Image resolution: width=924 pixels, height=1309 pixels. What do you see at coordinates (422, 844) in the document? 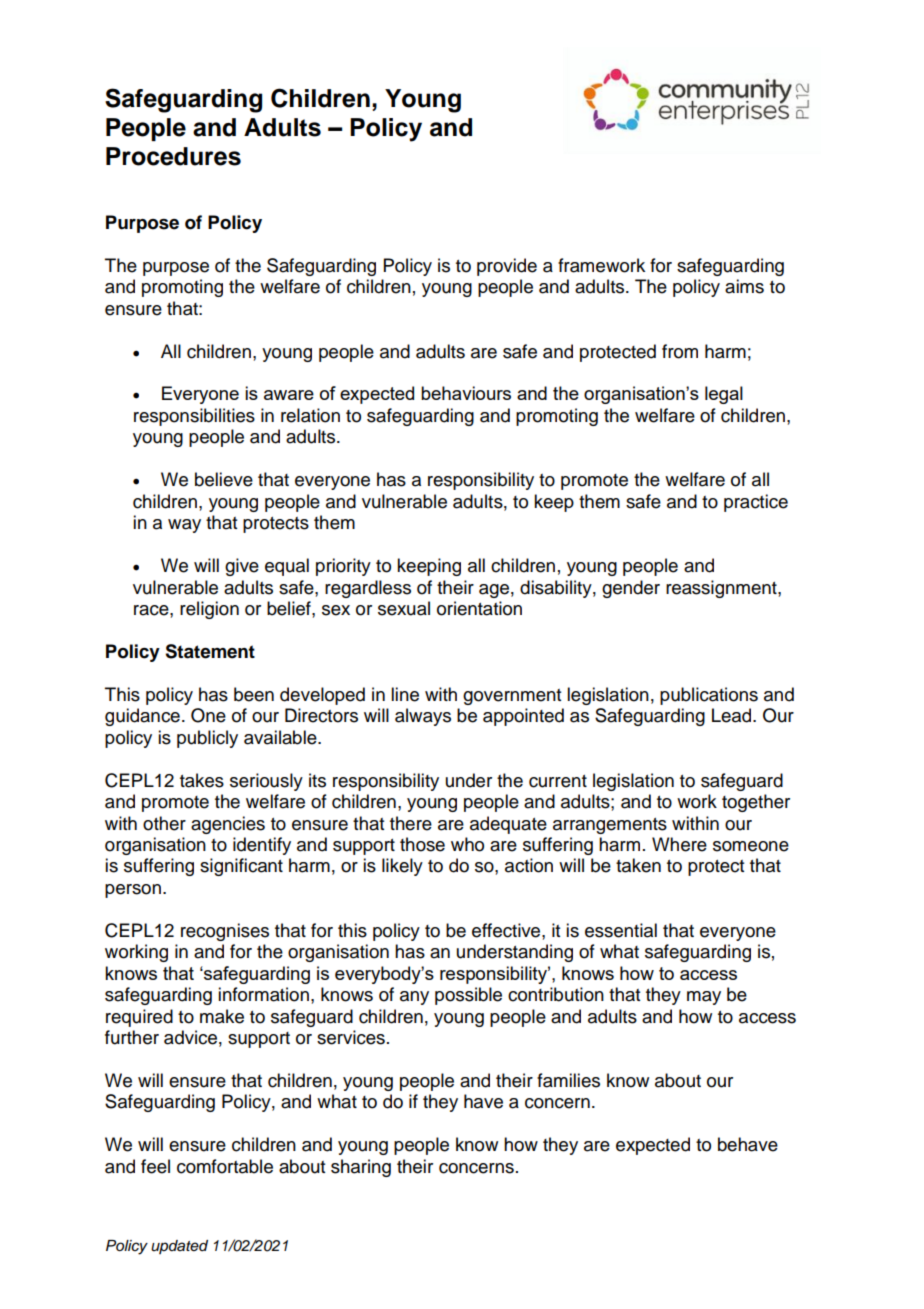
I see `those` at bounding box center [422, 844].
